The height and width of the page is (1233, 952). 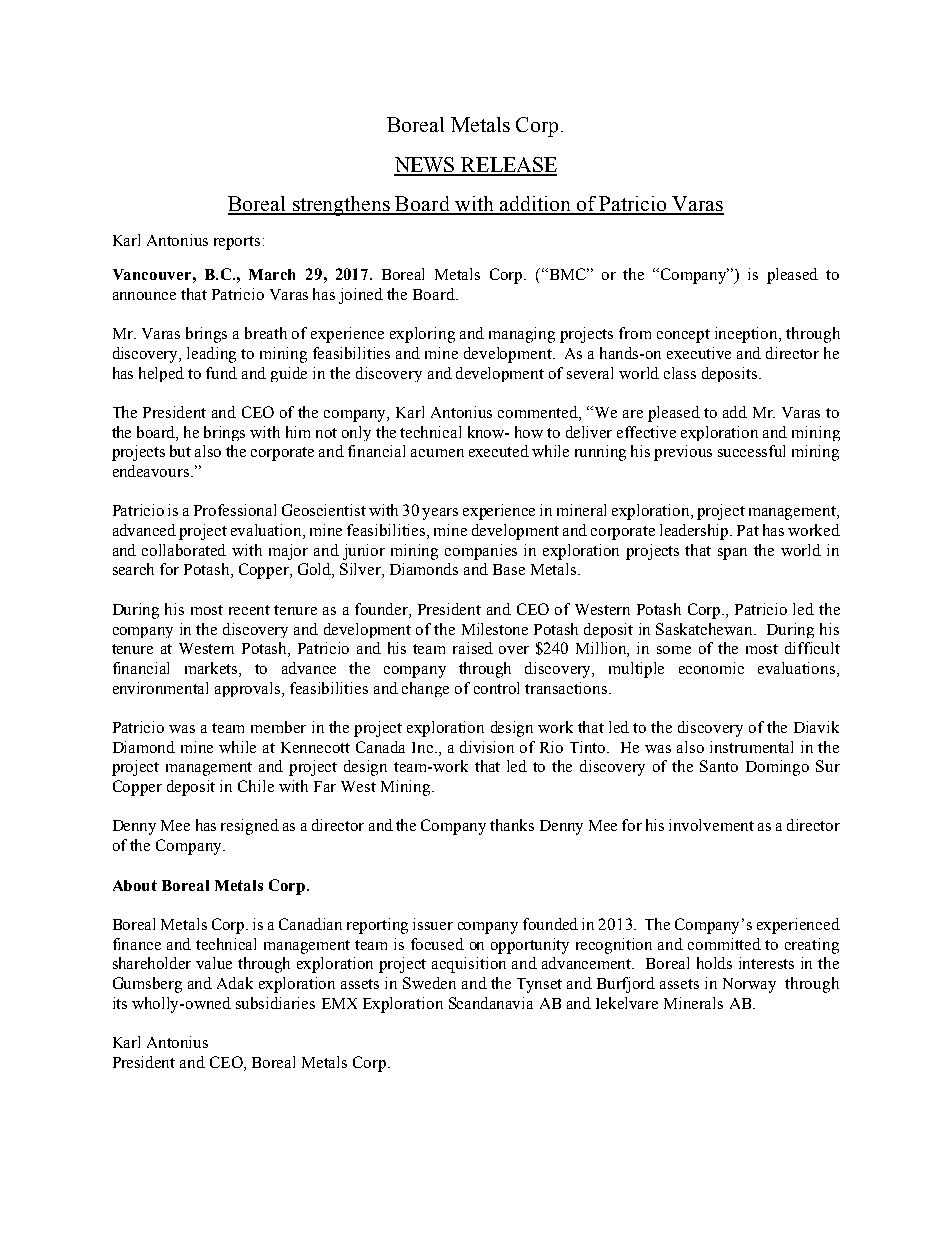 I want to click on Saskatchewan, so click(x=706, y=629).
